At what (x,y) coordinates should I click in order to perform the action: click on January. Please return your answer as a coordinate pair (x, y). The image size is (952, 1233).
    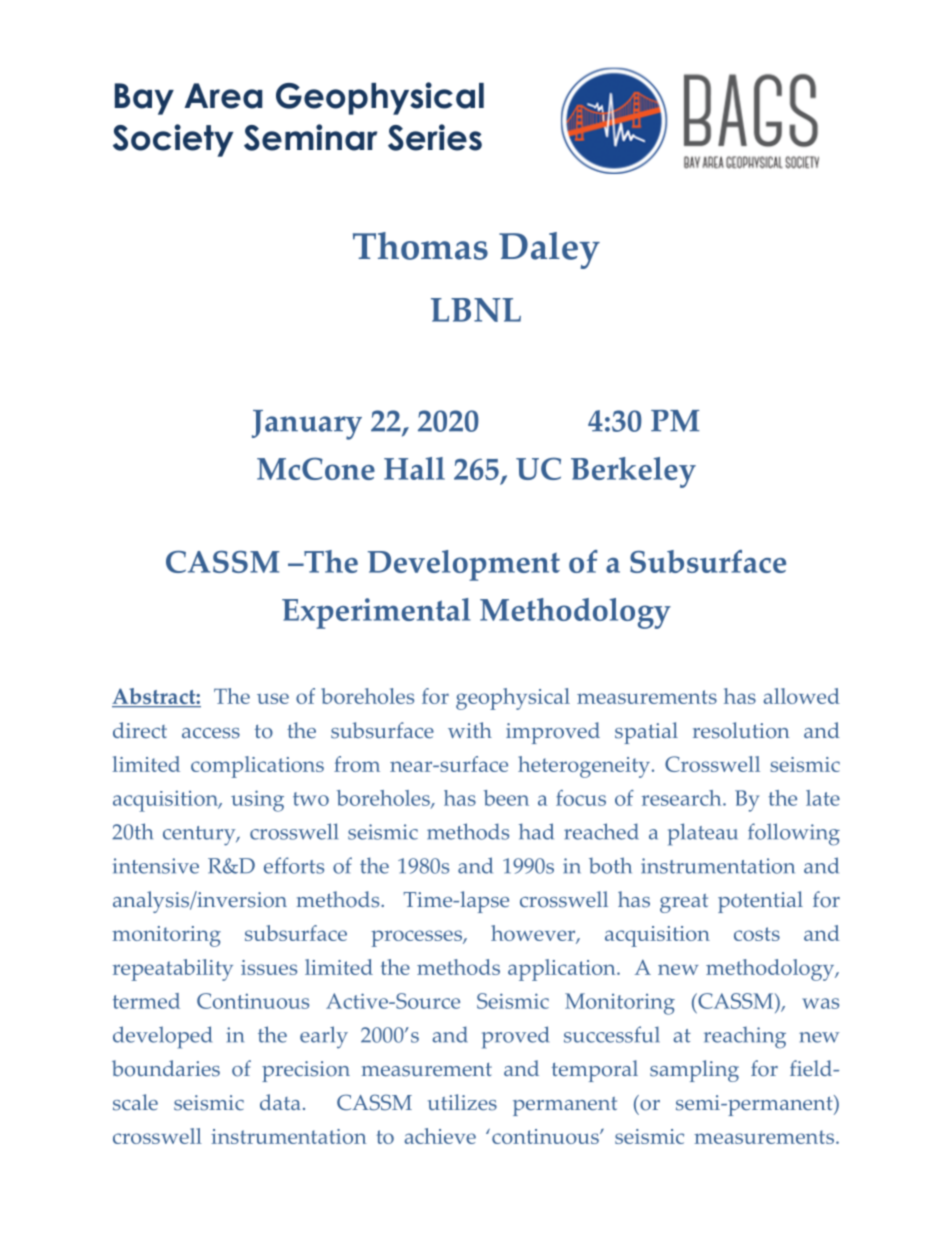
    Looking at the image, I should click on (307, 425).
